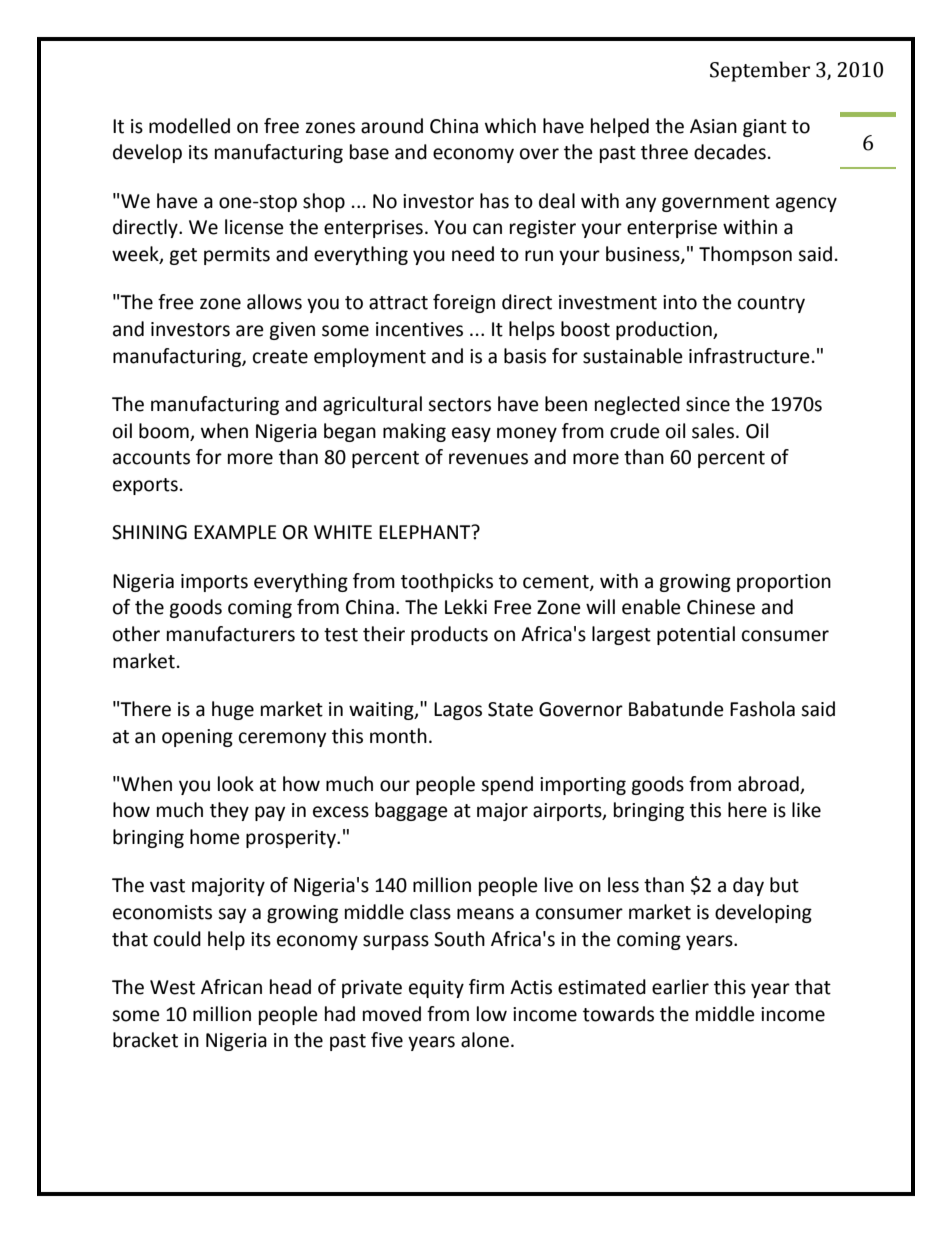 This screenshot has width=952, height=1233. I want to click on huge, so click(233, 710).
